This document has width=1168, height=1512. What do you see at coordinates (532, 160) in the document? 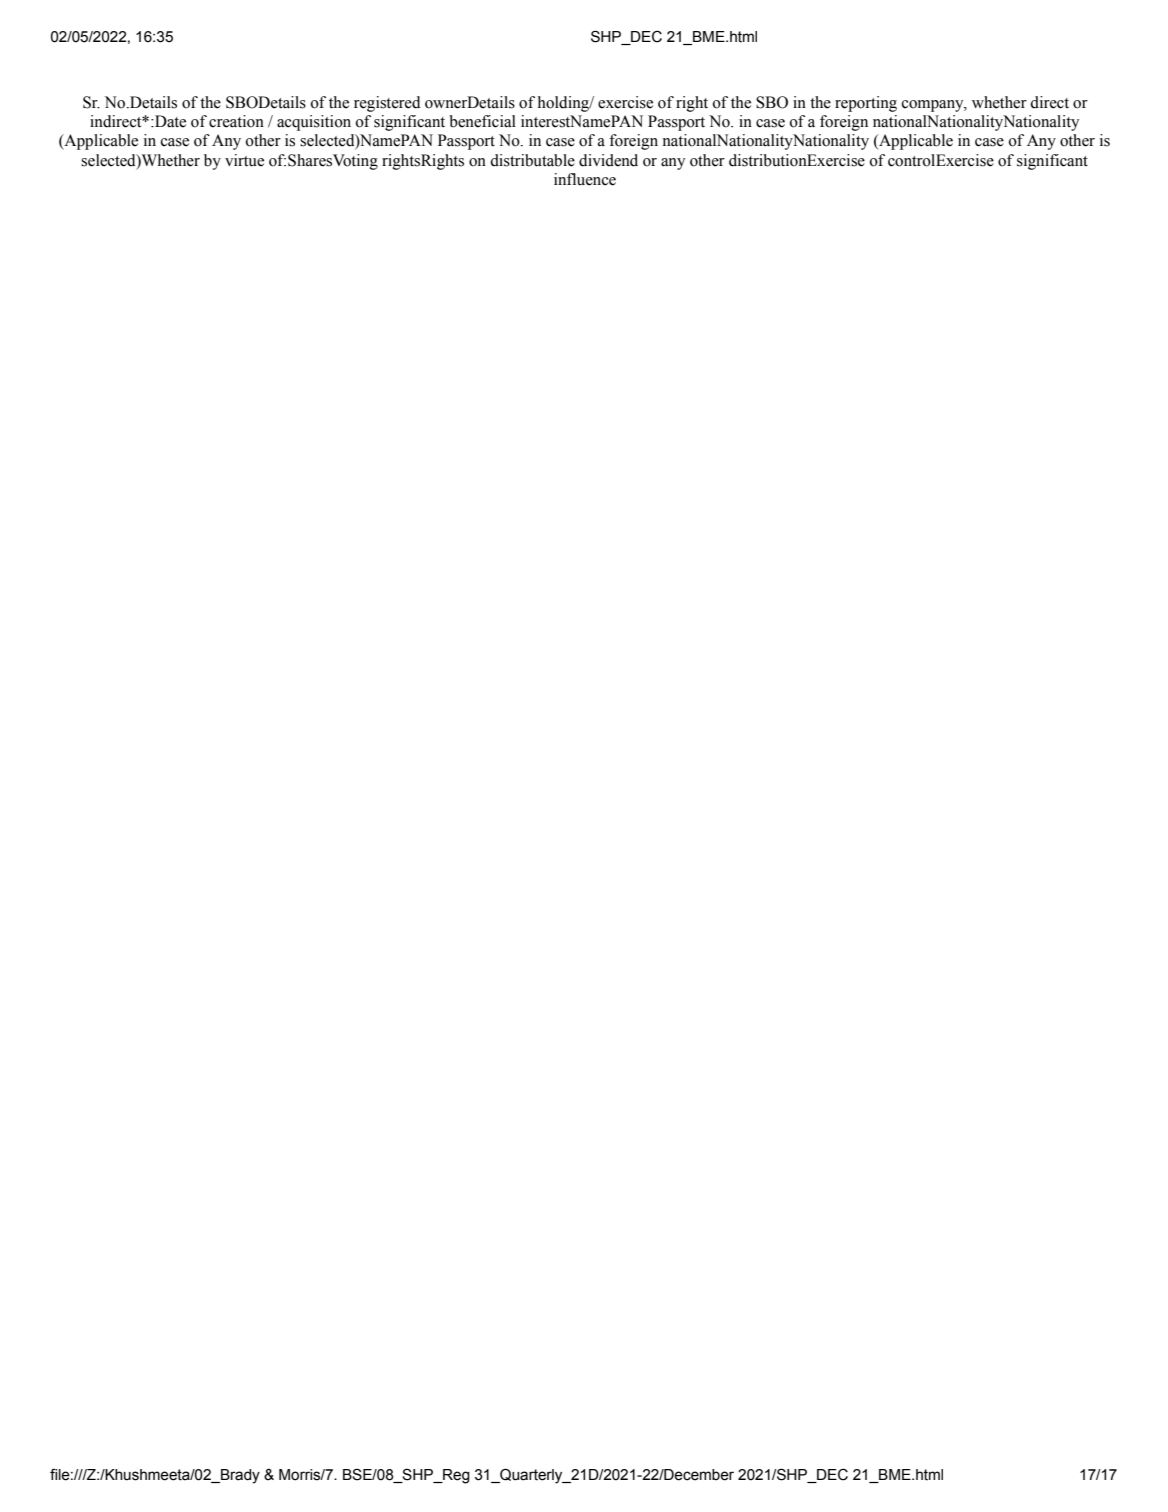
I see `distributable` at bounding box center [532, 160].
